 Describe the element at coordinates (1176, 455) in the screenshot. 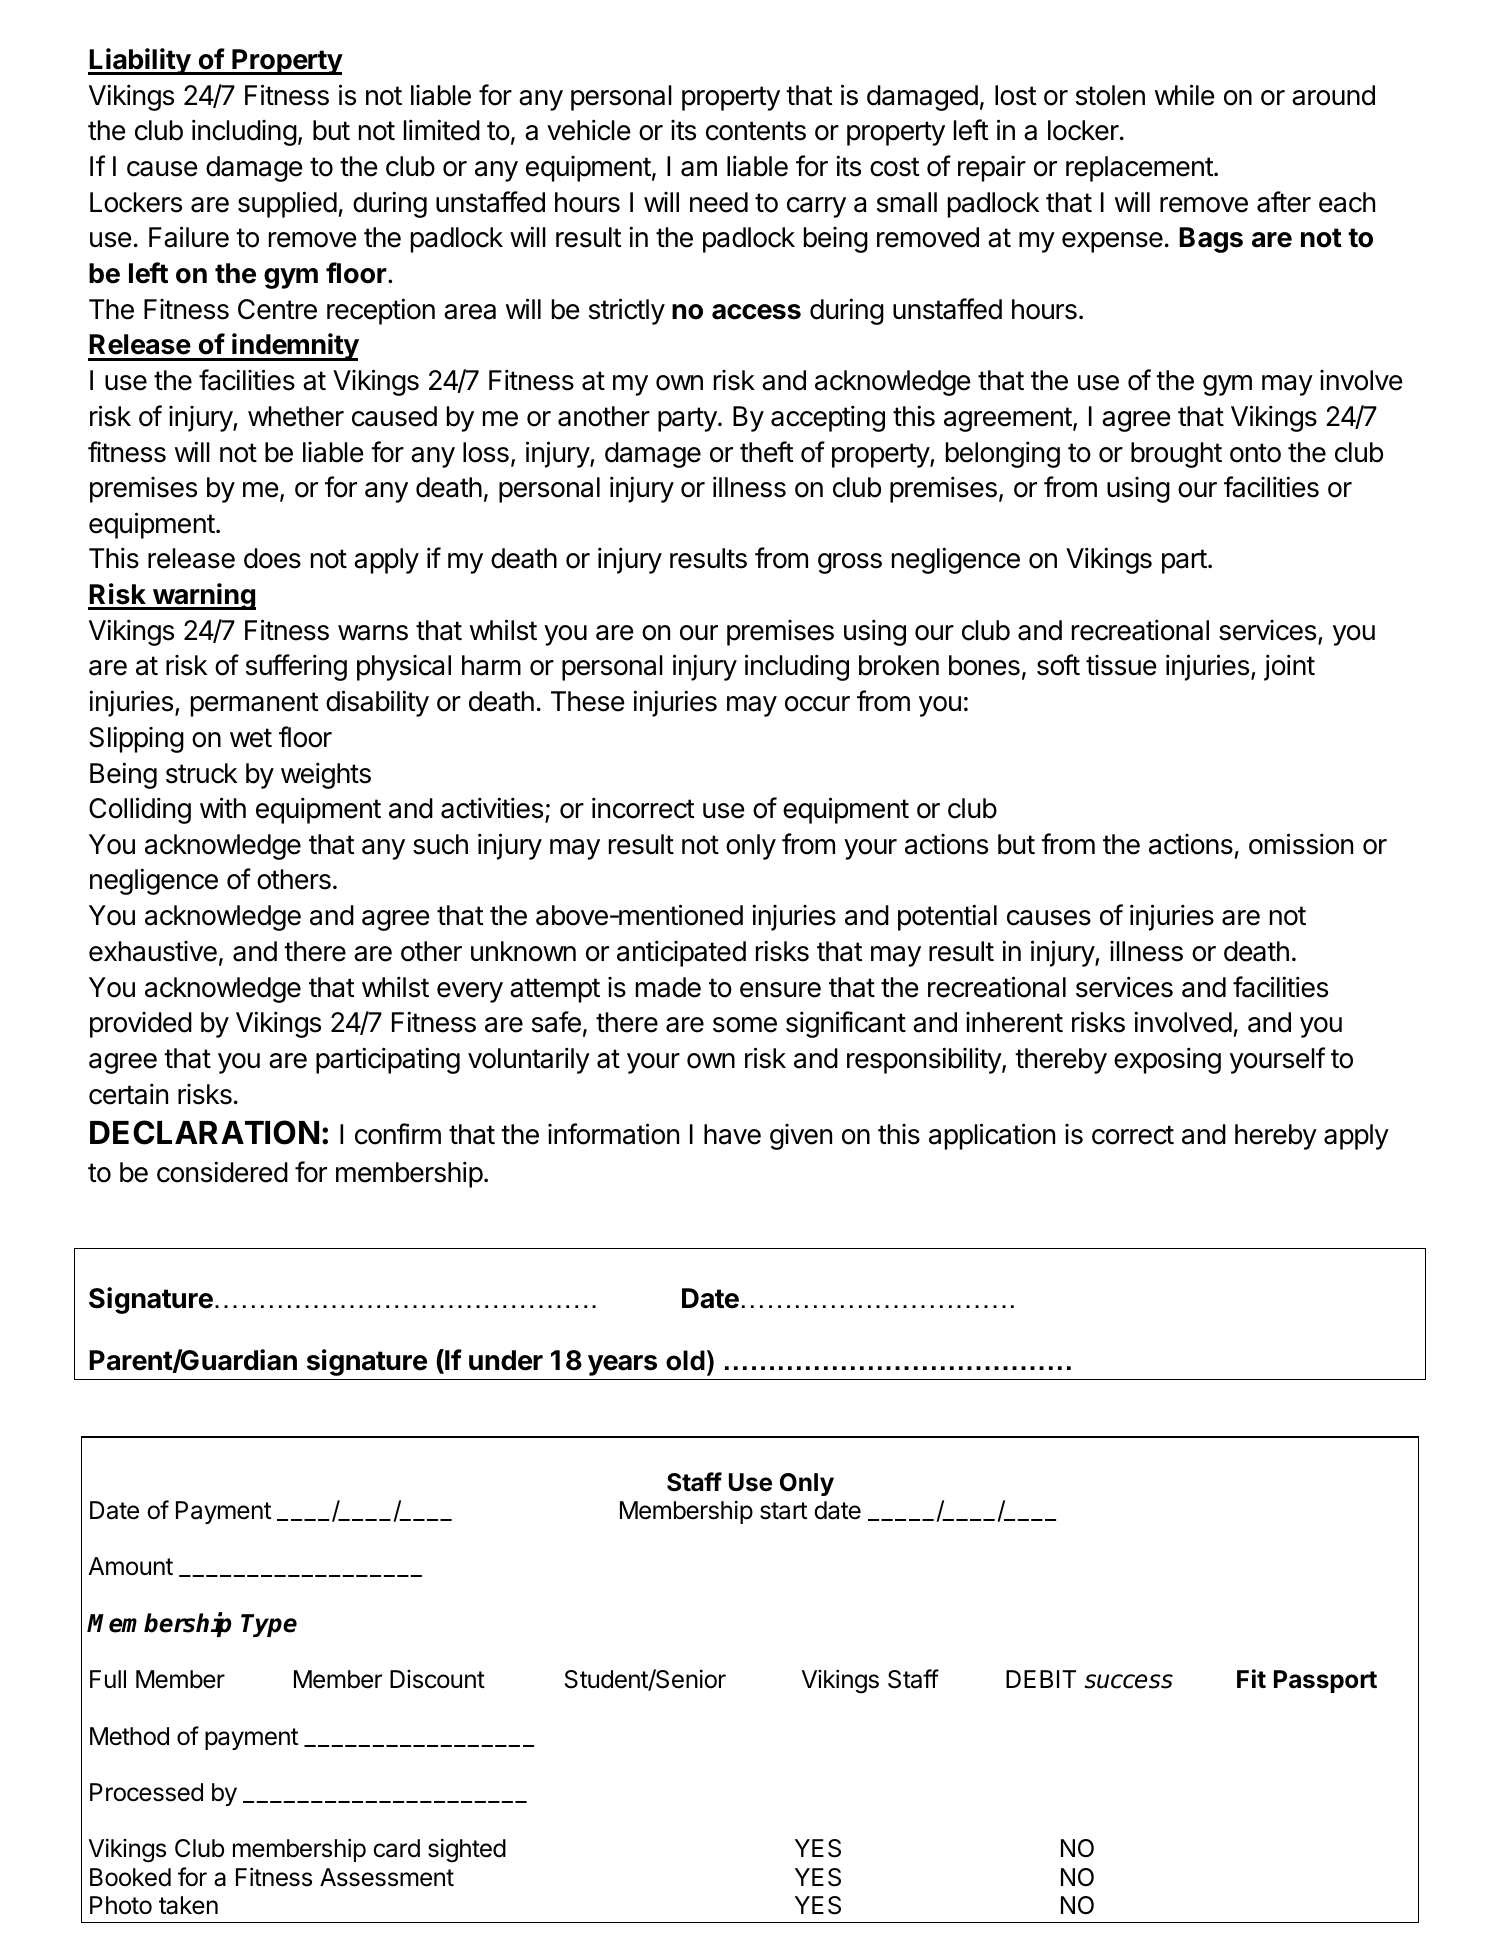

I see `brought` at that location.
